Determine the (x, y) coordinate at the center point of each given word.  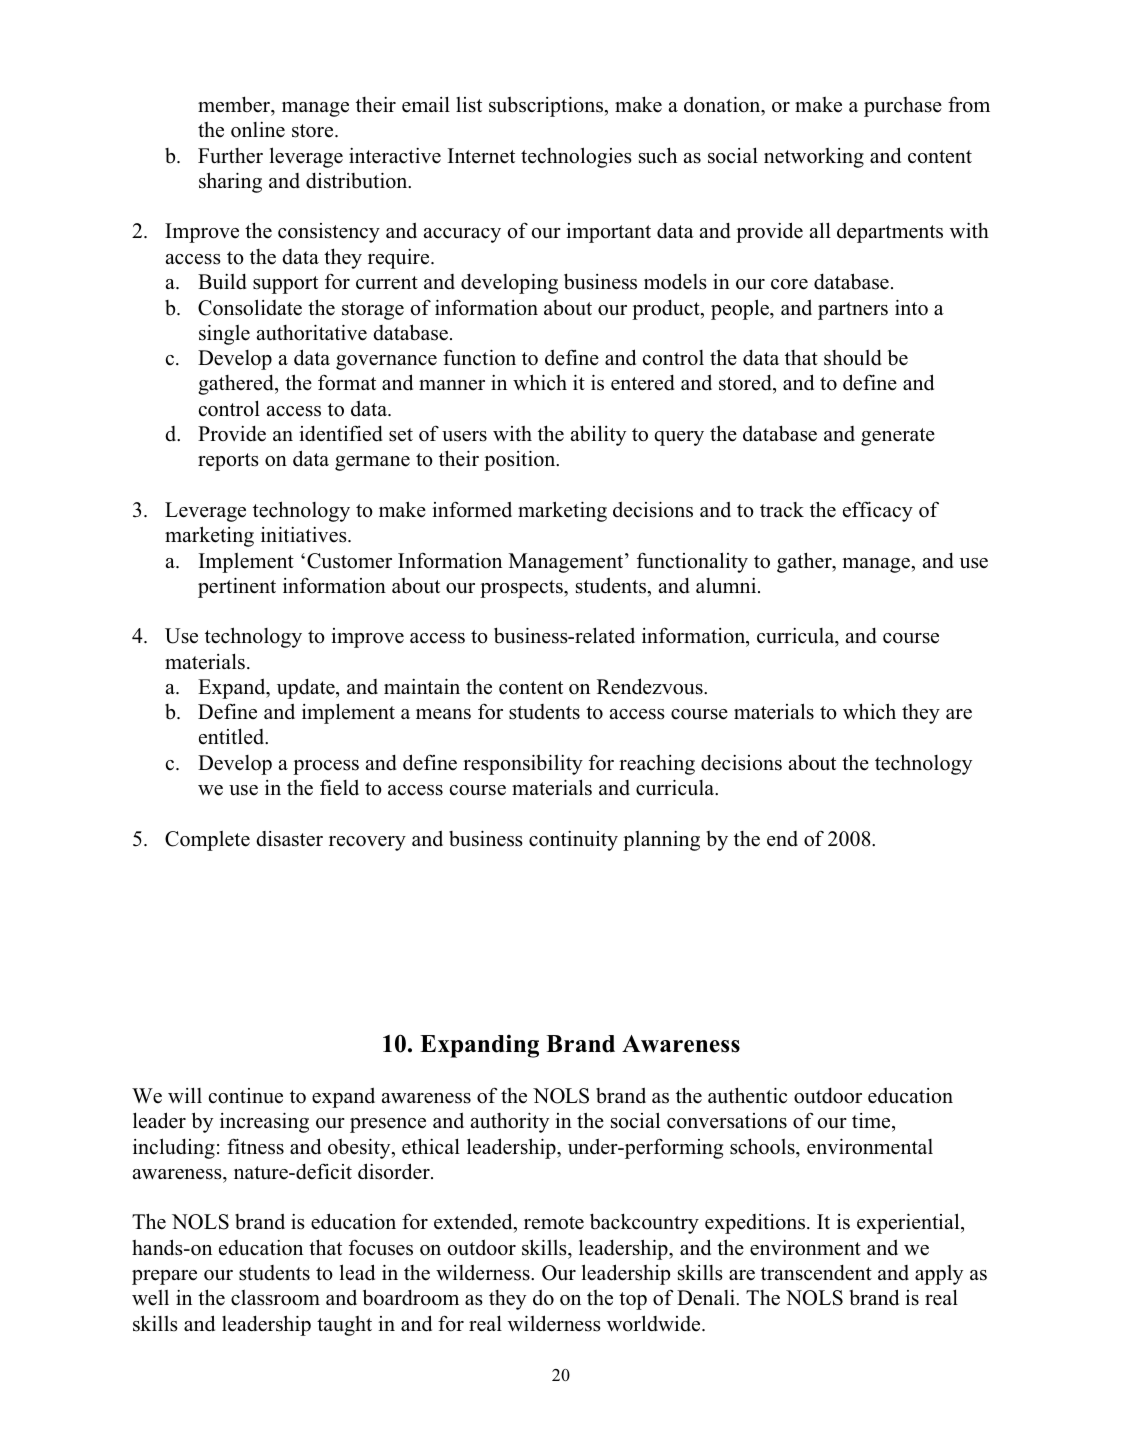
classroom (275, 1298)
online (258, 130)
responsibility (523, 764)
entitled (233, 736)
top (633, 1301)
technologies (576, 157)
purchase (903, 107)
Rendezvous (651, 686)
